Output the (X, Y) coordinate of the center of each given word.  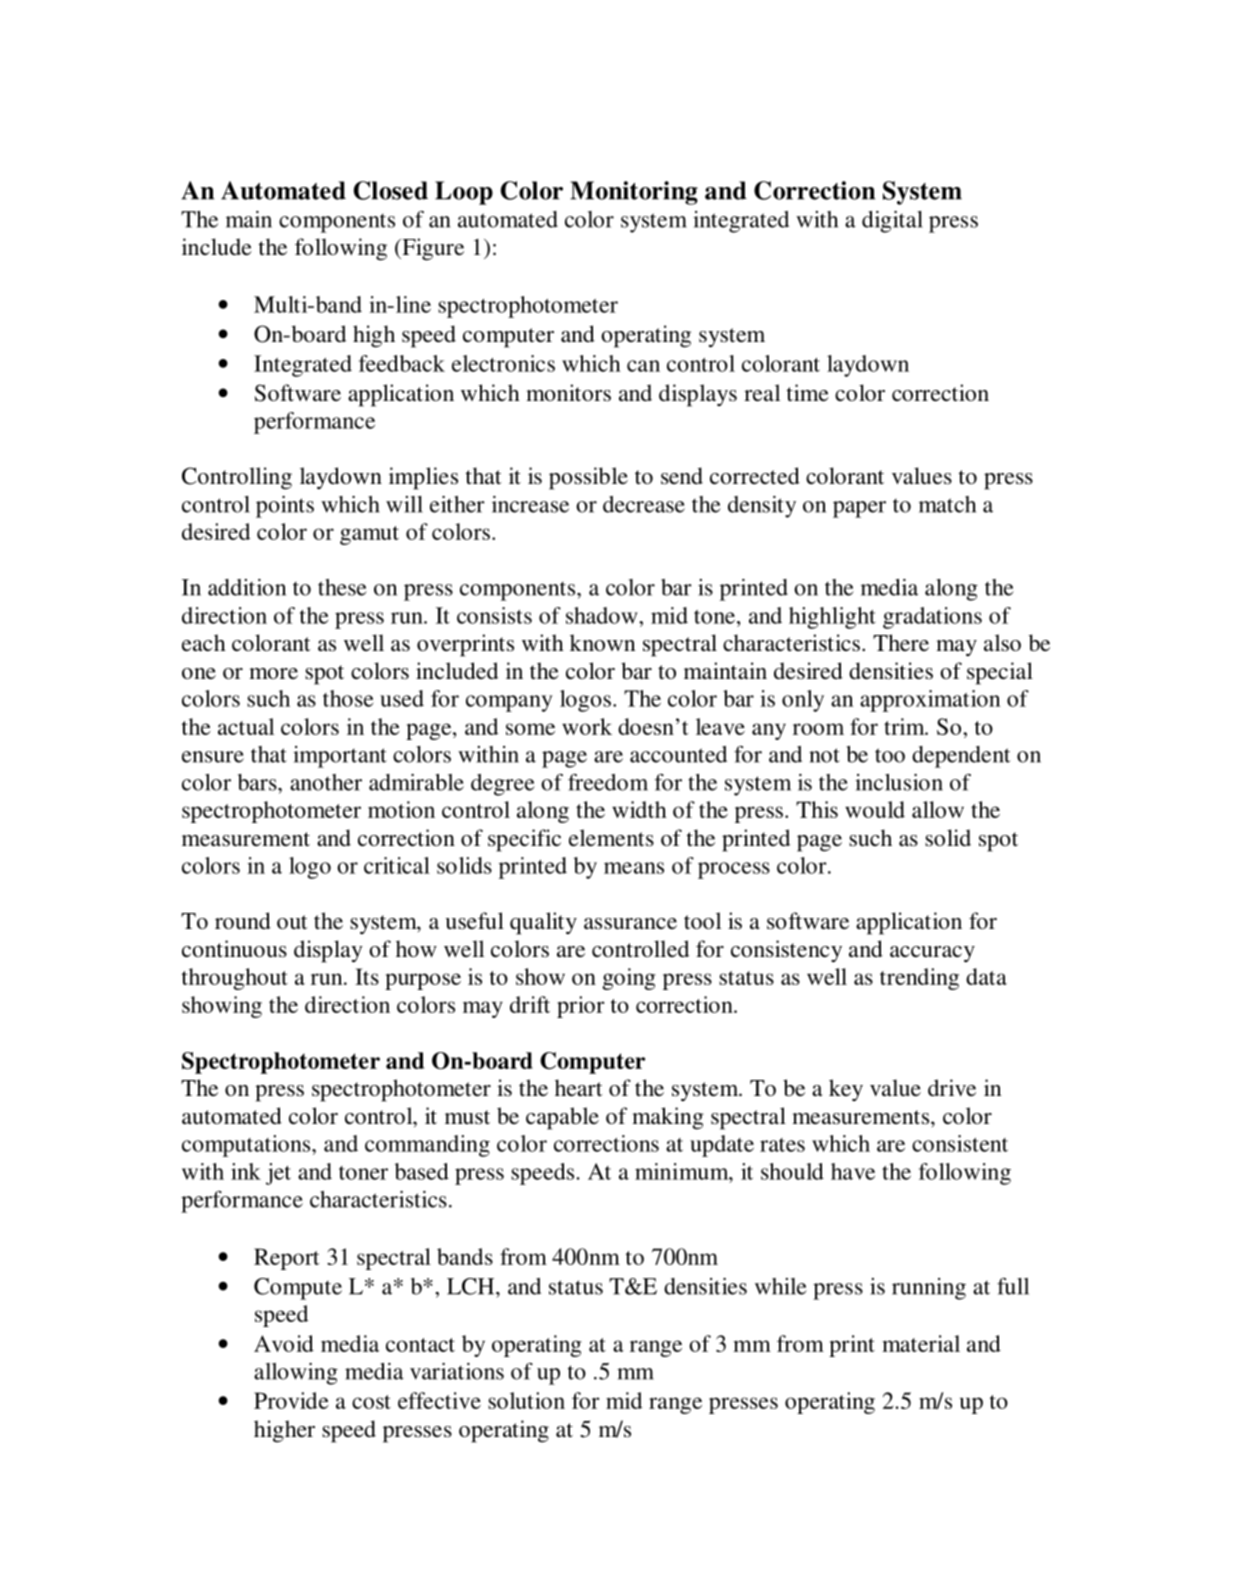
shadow (603, 615)
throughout (235, 979)
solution (526, 1400)
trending (919, 979)
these (342, 587)
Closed (390, 190)
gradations (932, 618)
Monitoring (634, 193)
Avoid (284, 1343)
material (921, 1343)
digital (892, 222)
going (629, 979)
